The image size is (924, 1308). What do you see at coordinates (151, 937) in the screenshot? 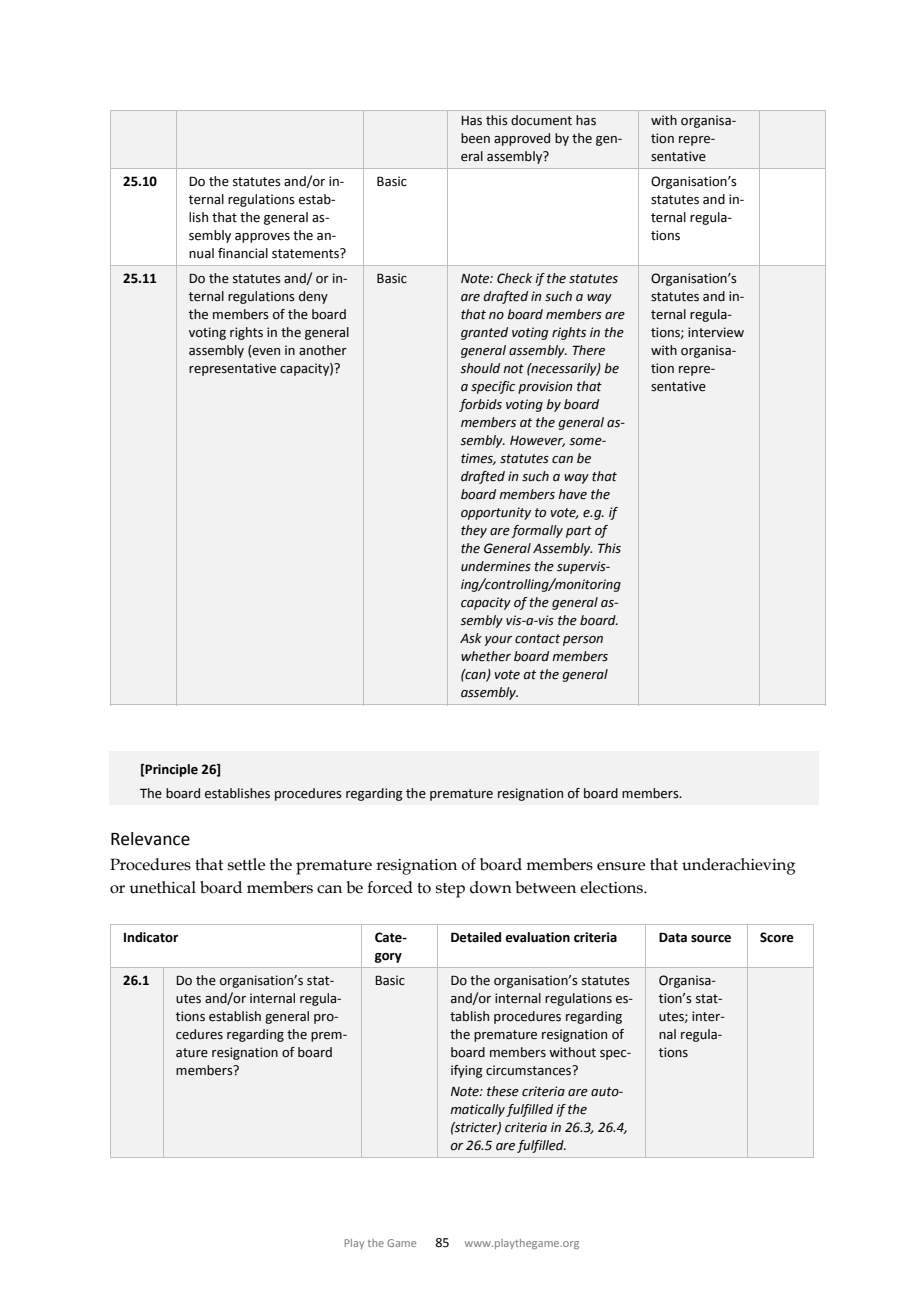
I see `Indicator` at bounding box center [151, 937].
